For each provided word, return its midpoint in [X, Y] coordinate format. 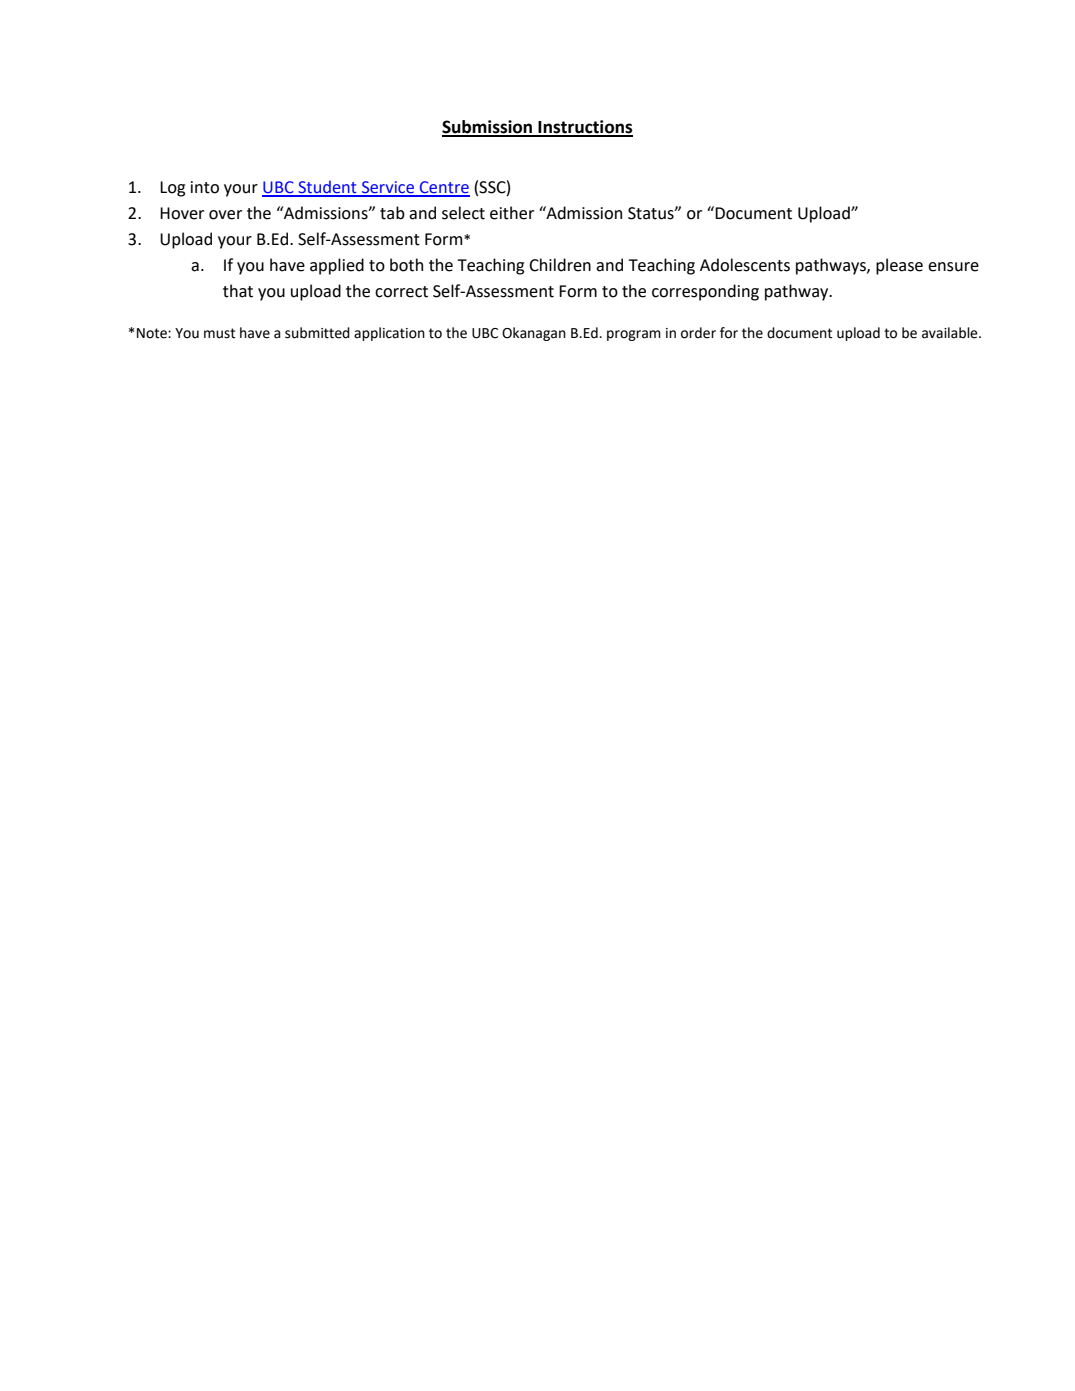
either [512, 213]
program [634, 335]
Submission [488, 128]
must [220, 333]
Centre [444, 188]
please [899, 266]
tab [392, 213]
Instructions [584, 128]
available [951, 333]
